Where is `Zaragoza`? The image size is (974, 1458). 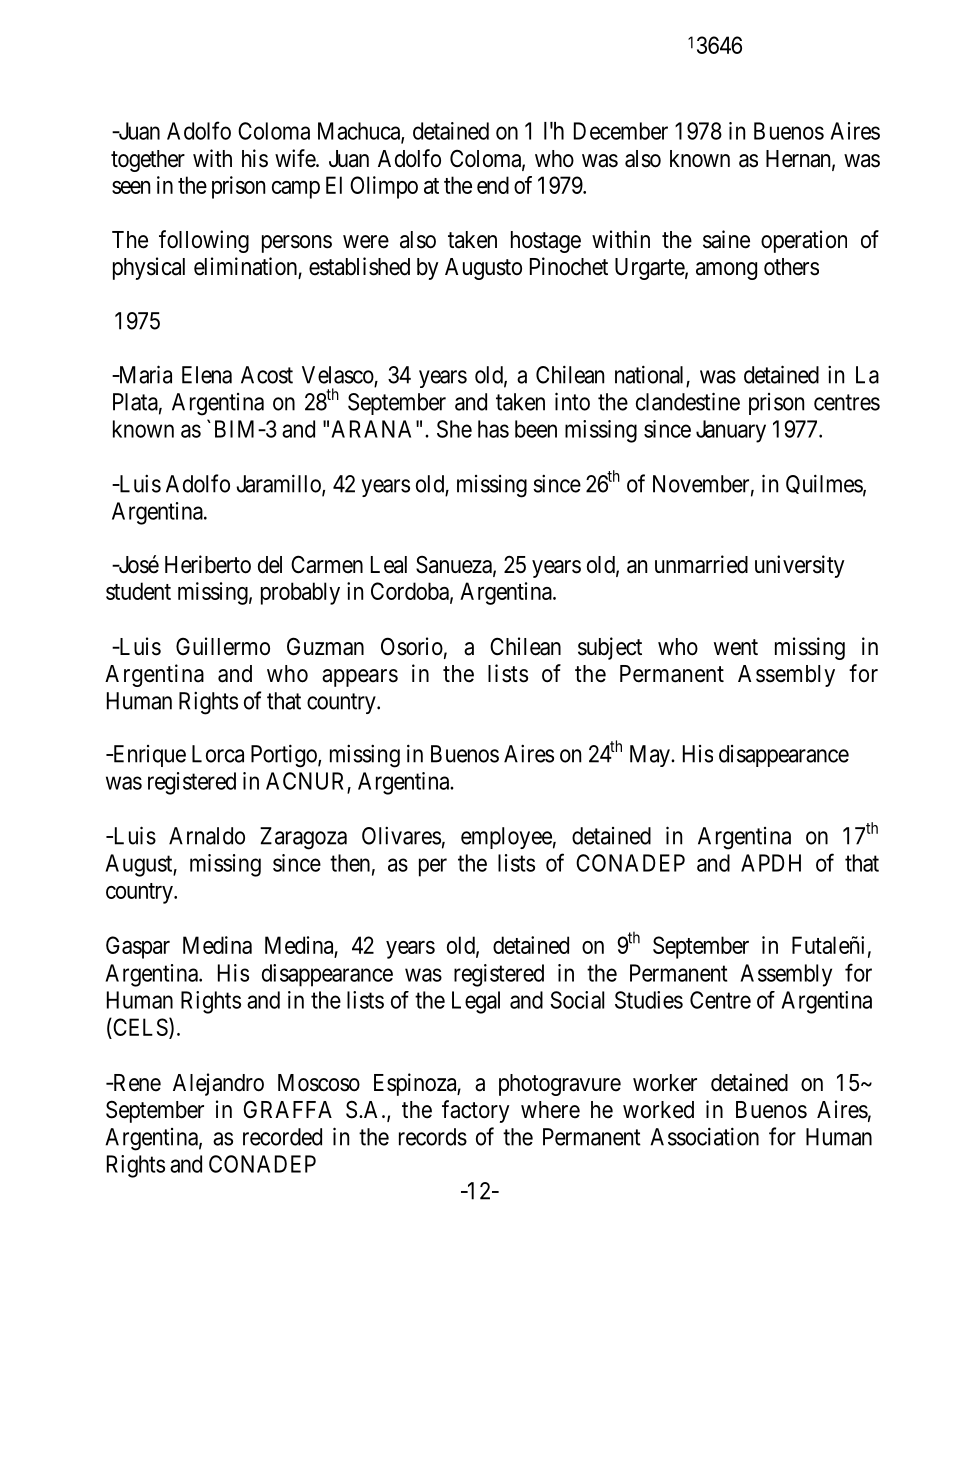
Zaragoza is located at coordinates (303, 838).
